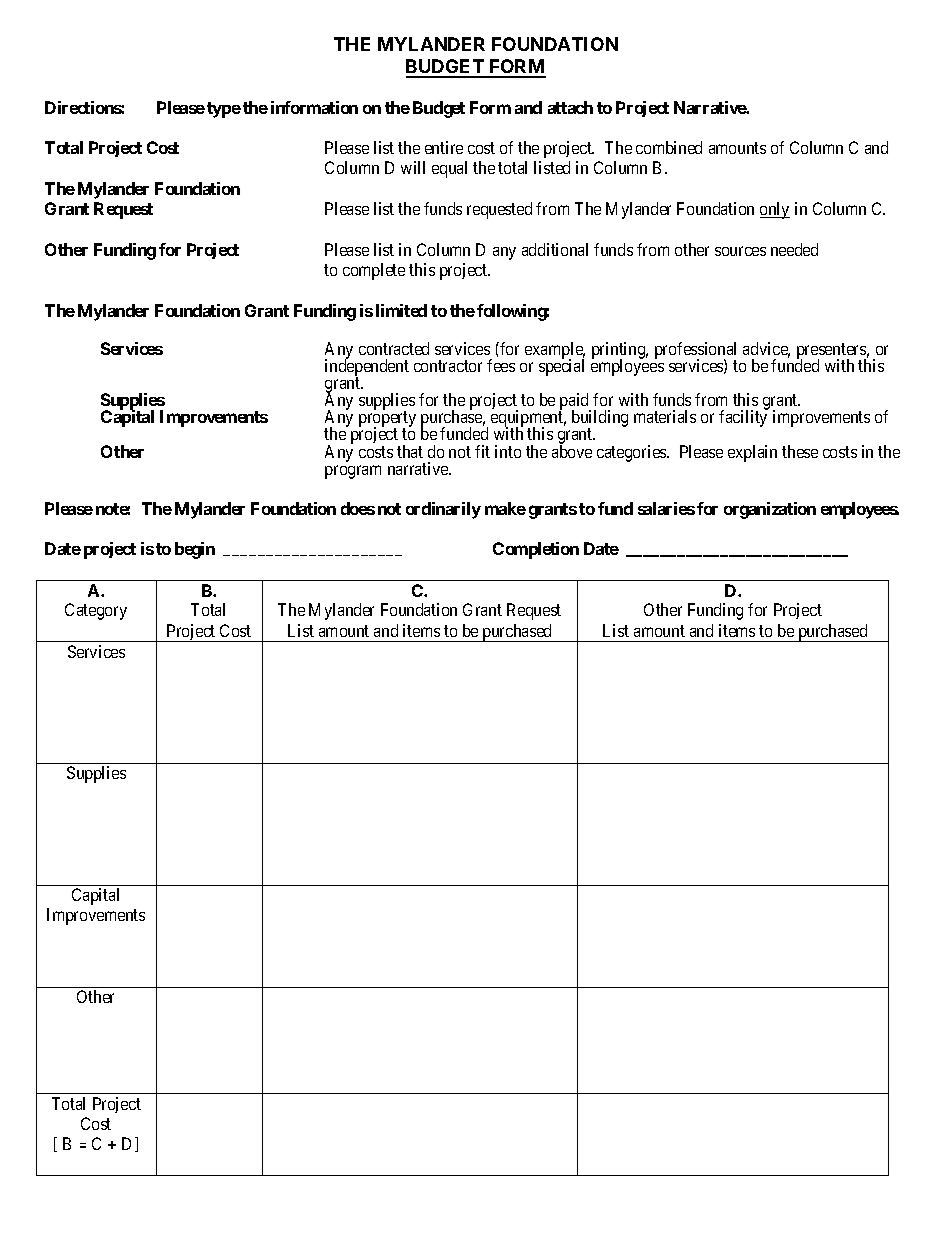  What do you see at coordinates (695, 351) in the document?
I see `professional` at bounding box center [695, 351].
